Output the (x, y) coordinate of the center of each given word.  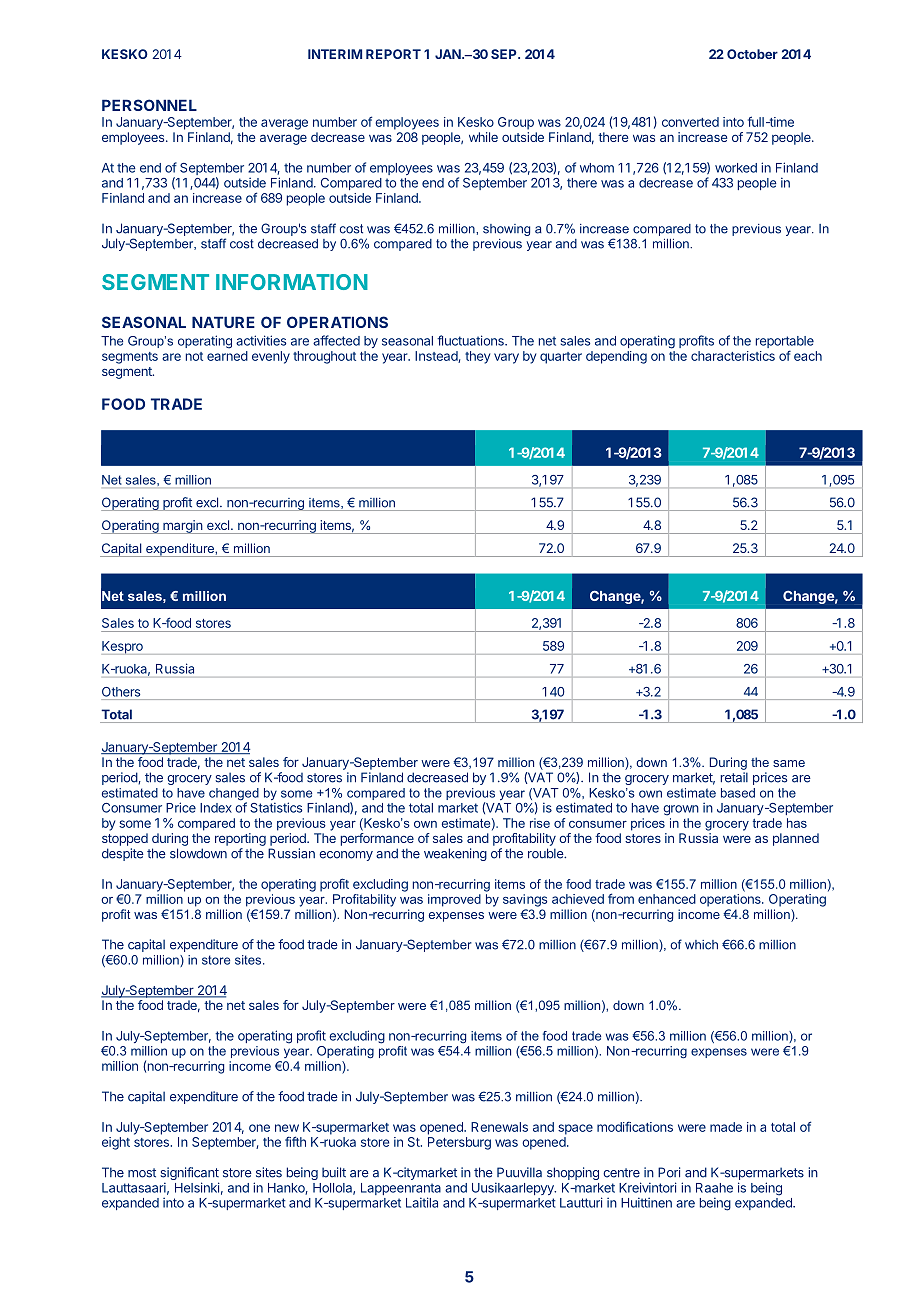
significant (189, 1173)
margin (182, 527)
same (789, 763)
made (726, 1127)
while (483, 137)
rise (540, 823)
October (752, 54)
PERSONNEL (149, 105)
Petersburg (459, 1143)
